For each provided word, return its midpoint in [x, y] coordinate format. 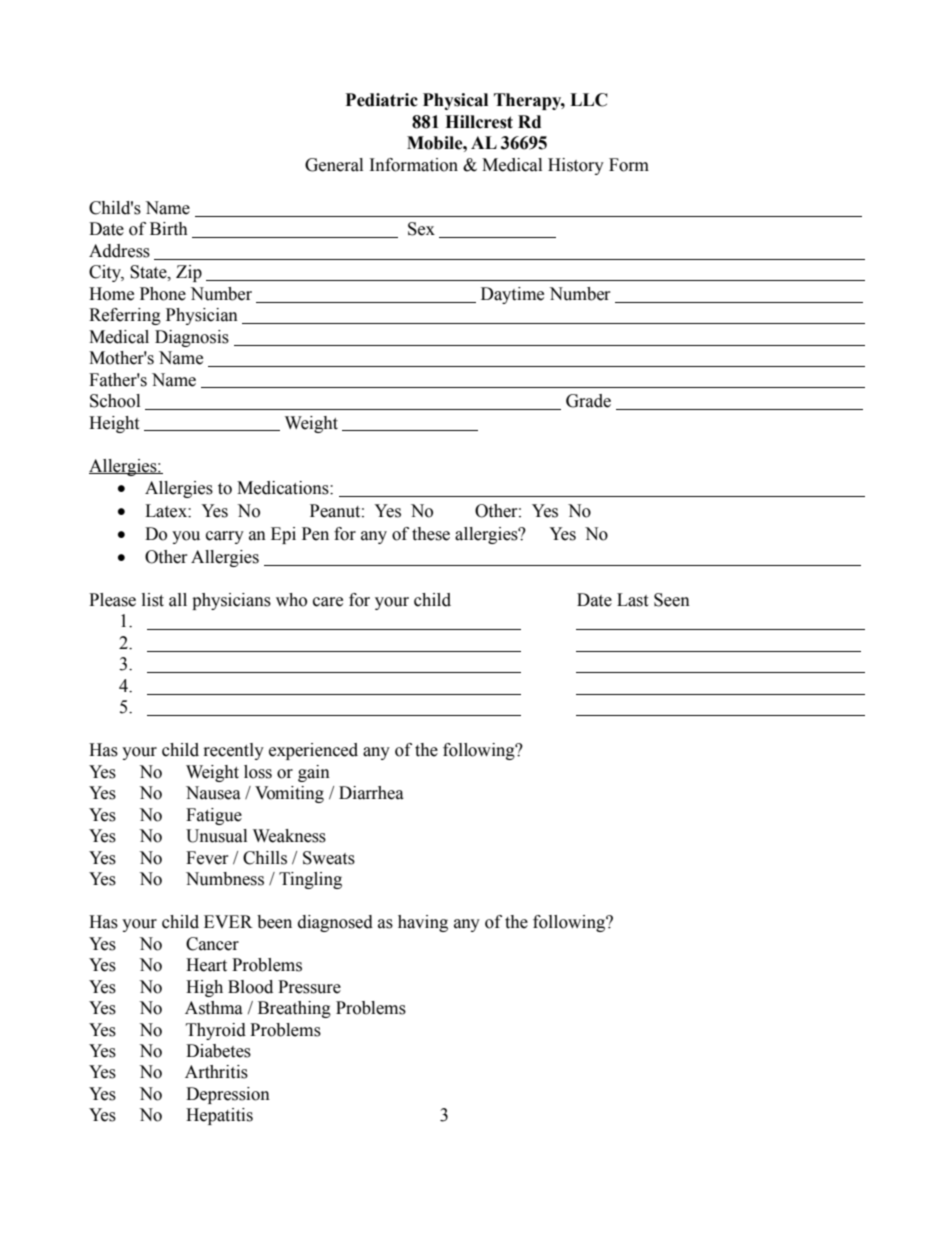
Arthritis [216, 1072]
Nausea [213, 793]
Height [114, 424]
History [576, 166]
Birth [169, 229]
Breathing [294, 1009]
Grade [588, 401]
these [431, 534]
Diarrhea [371, 793]
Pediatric [382, 100]
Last [632, 600]
